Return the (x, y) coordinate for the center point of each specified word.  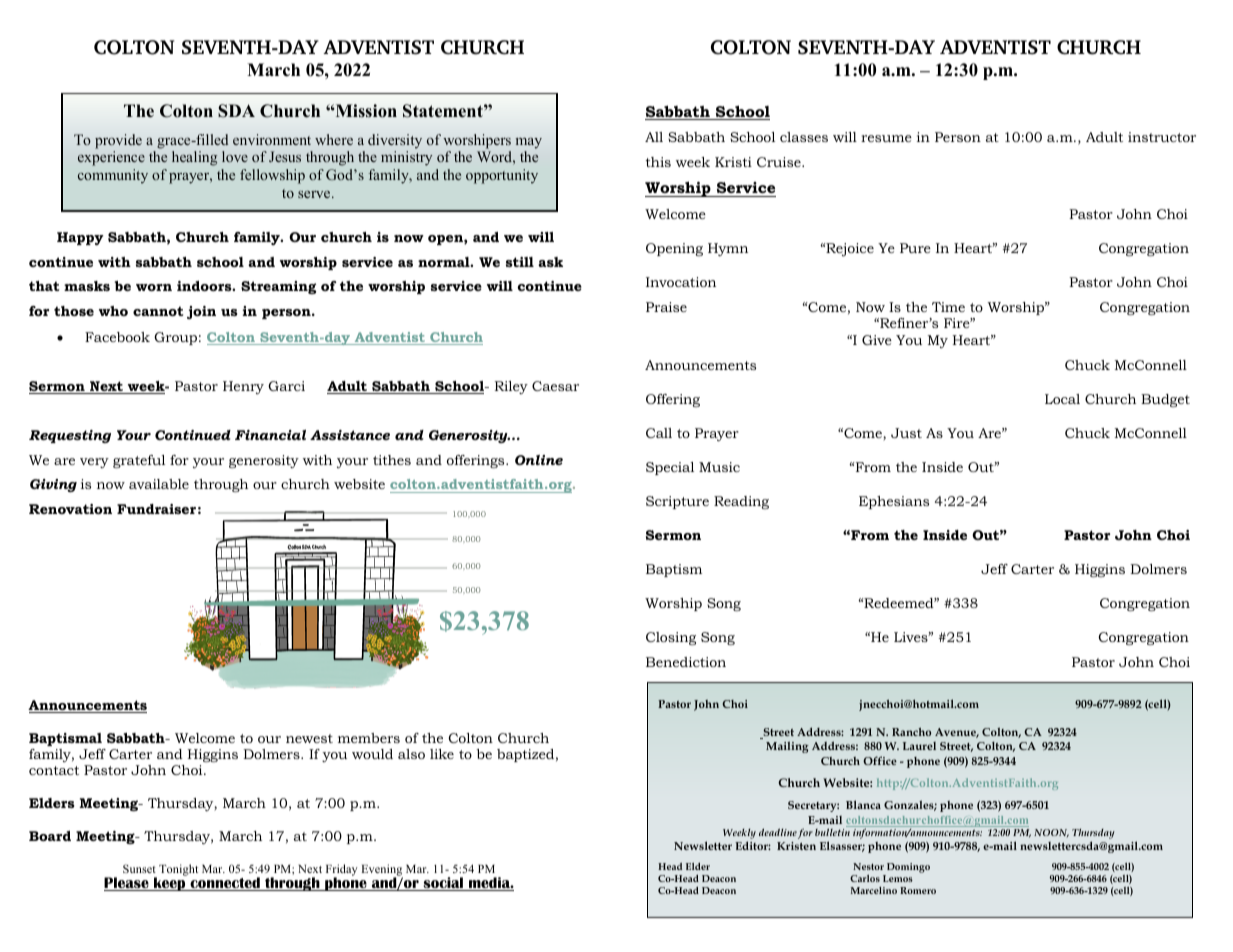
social (443, 884)
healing (194, 158)
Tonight (178, 870)
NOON (1051, 833)
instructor (1162, 137)
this (658, 162)
